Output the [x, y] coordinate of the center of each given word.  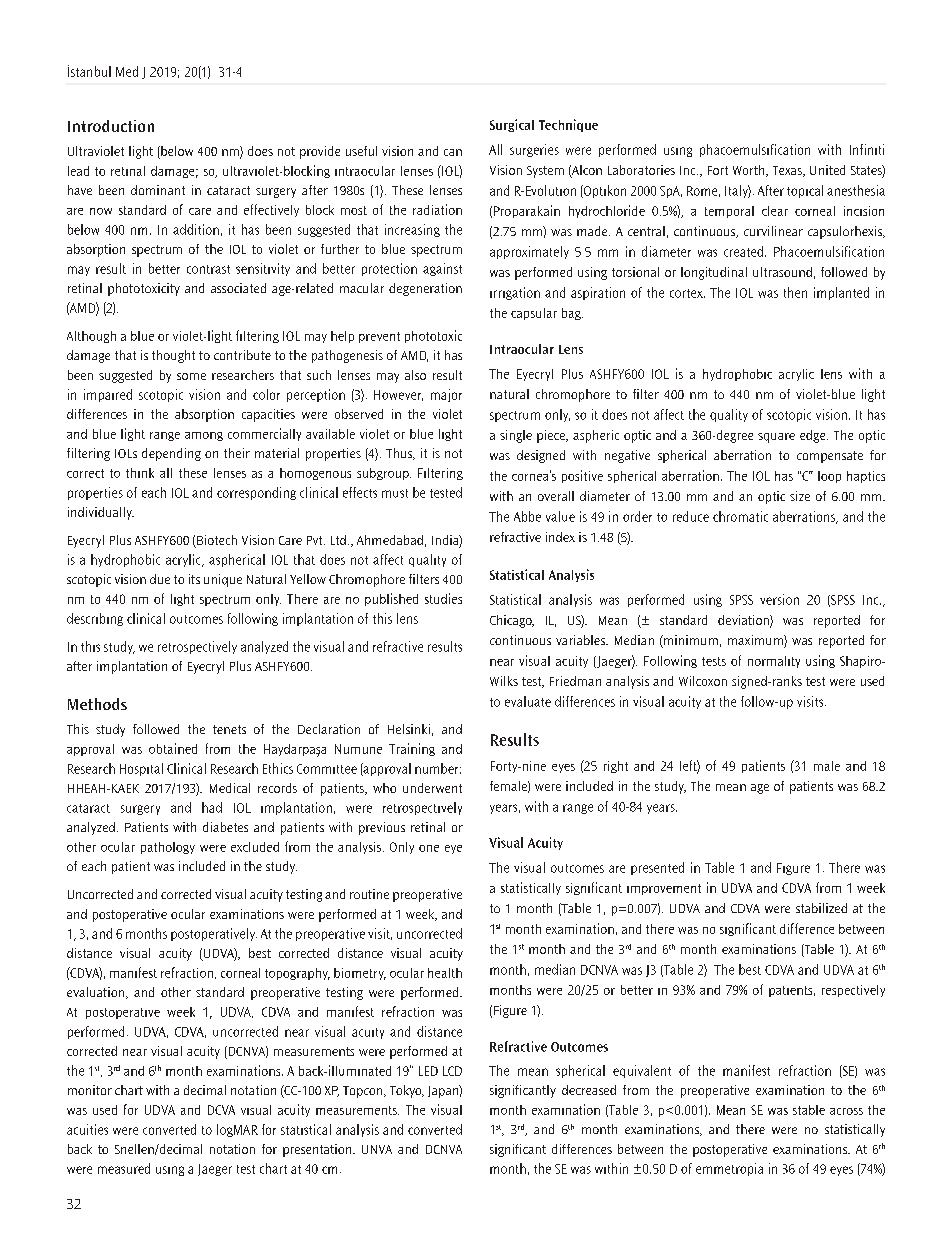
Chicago [512, 621]
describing [95, 619]
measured [124, 1168]
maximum [756, 641]
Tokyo [407, 1091]
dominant [158, 190]
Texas [788, 171]
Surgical [512, 125]
